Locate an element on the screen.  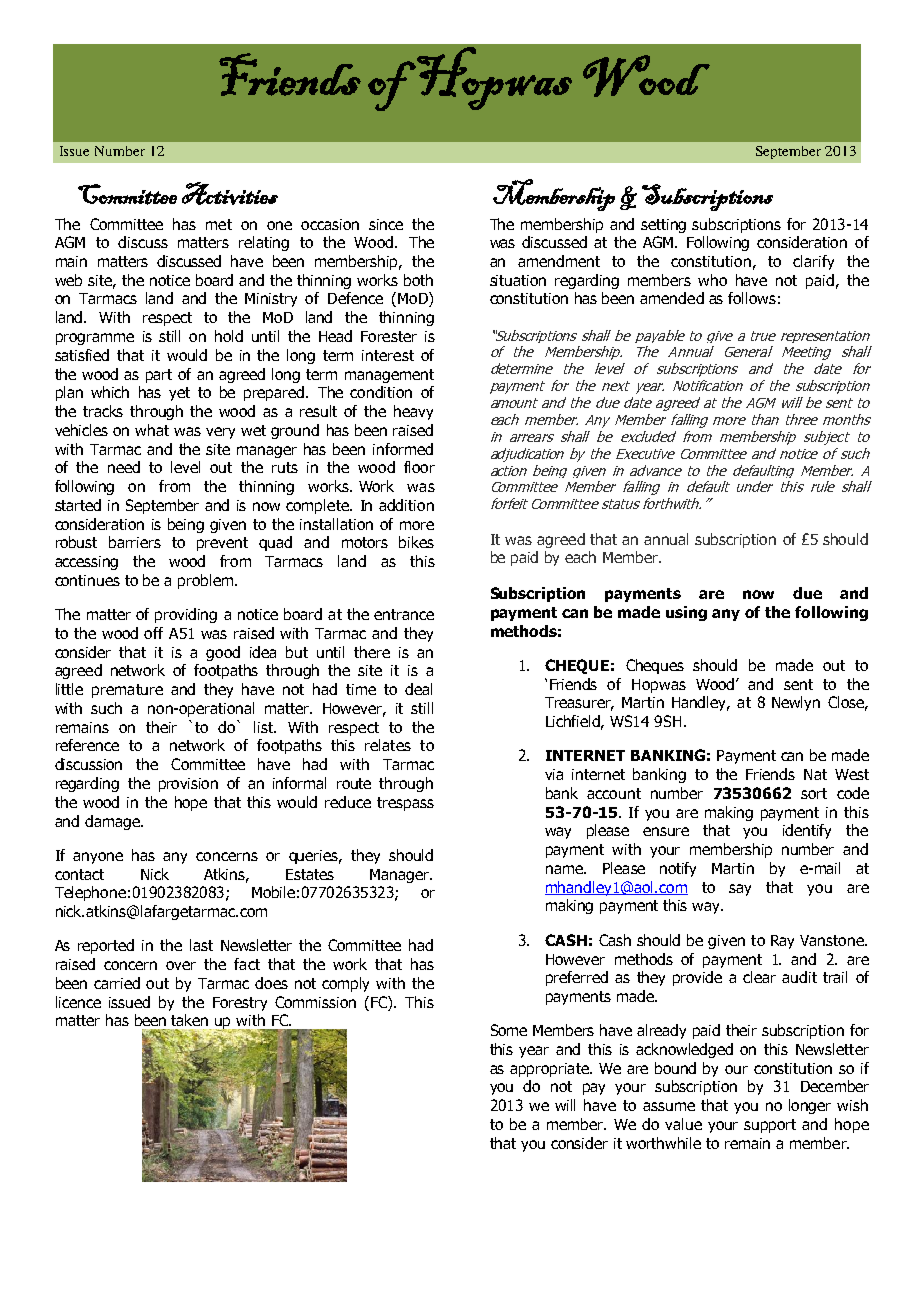
bikes is located at coordinates (416, 542).
